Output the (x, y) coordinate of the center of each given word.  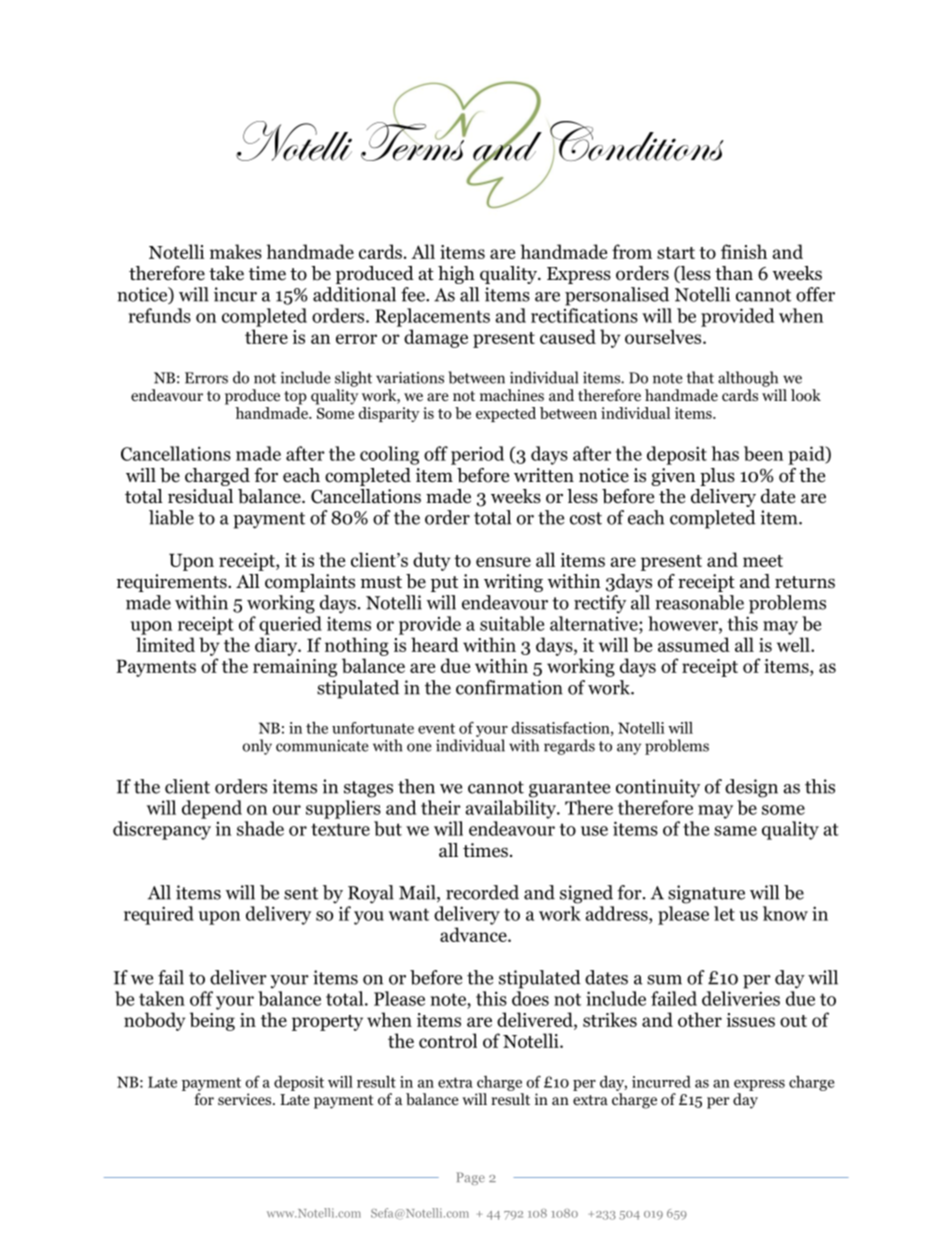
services (246, 1099)
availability (511, 809)
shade (260, 828)
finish (744, 251)
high (456, 275)
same (735, 831)
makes (236, 251)
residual (200, 496)
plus (717, 477)
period (477, 455)
